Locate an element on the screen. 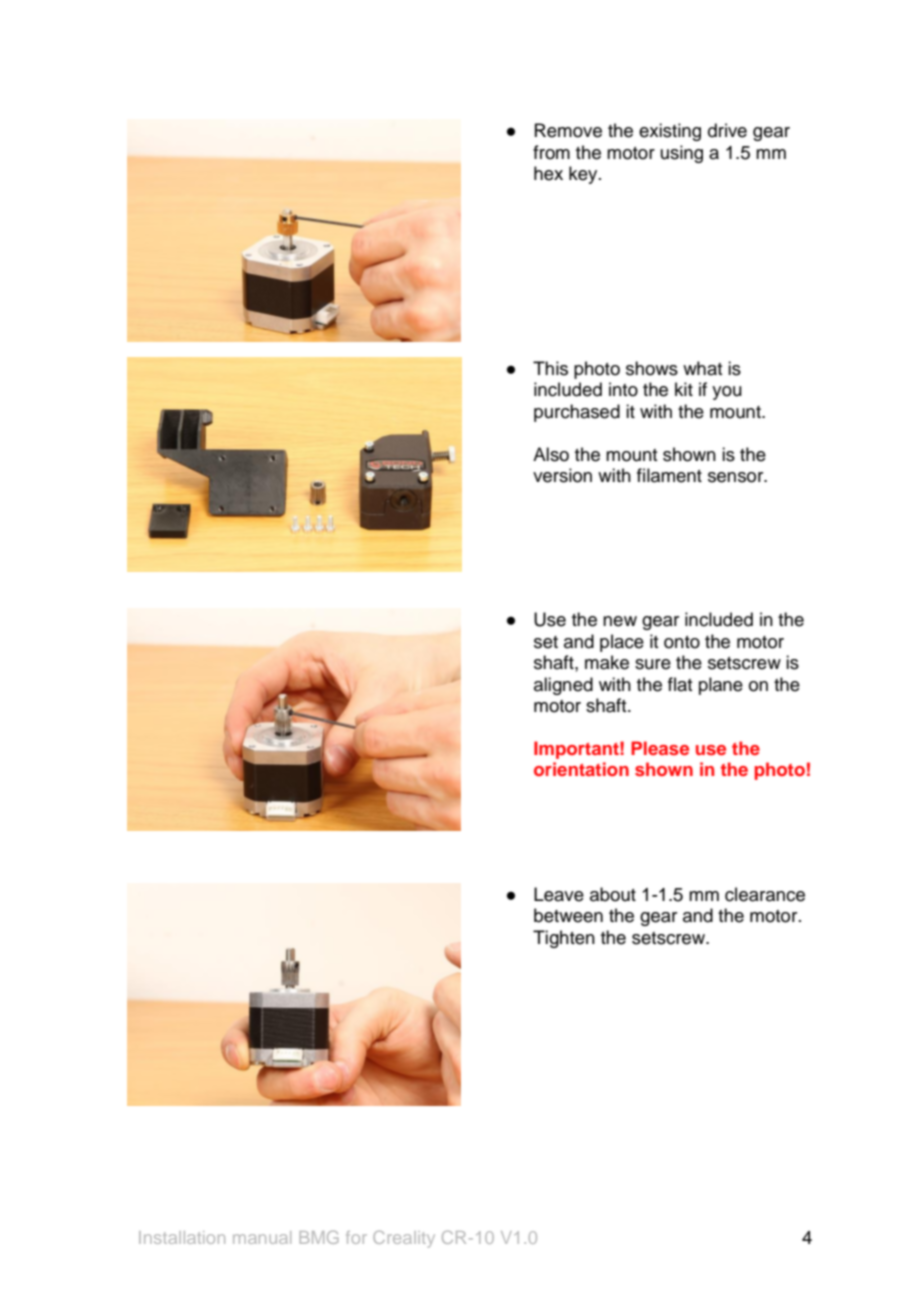  for is located at coordinates (356, 1237).
